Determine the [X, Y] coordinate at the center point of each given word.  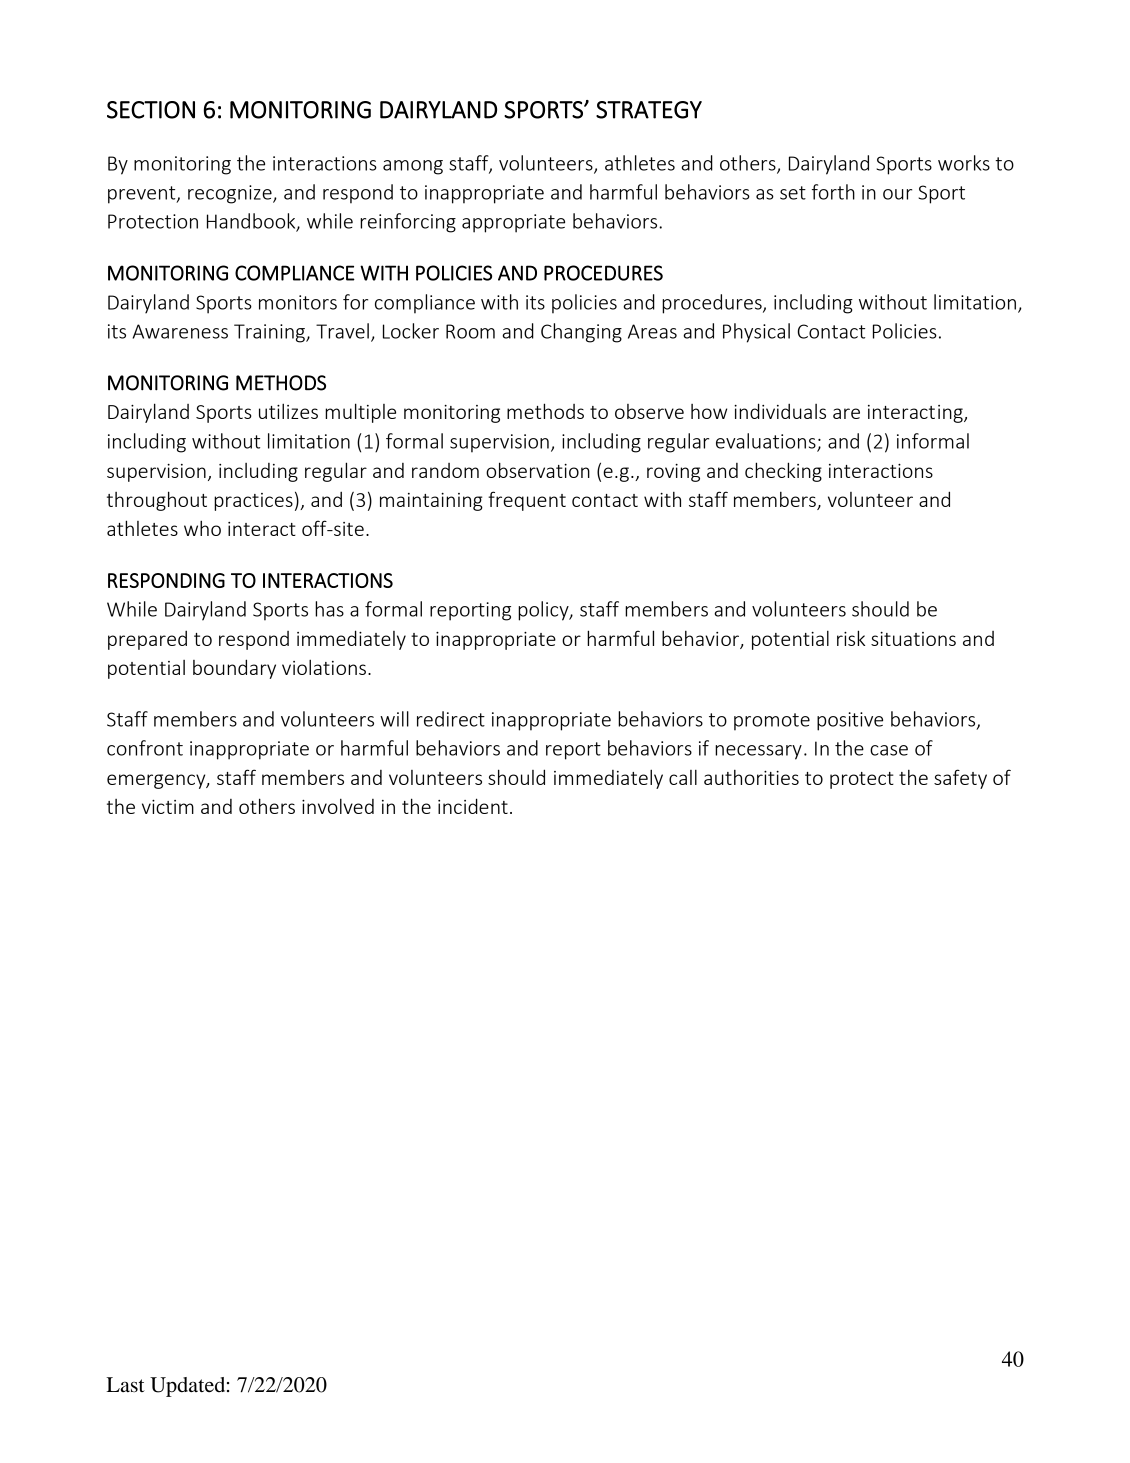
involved [338, 806]
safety [960, 779]
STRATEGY [649, 110]
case [889, 750]
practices [253, 502]
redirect [451, 719]
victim [168, 807]
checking [783, 472]
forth [833, 192]
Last [125, 1385]
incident [473, 806]
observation [538, 470]
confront [145, 748]
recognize [231, 194]
